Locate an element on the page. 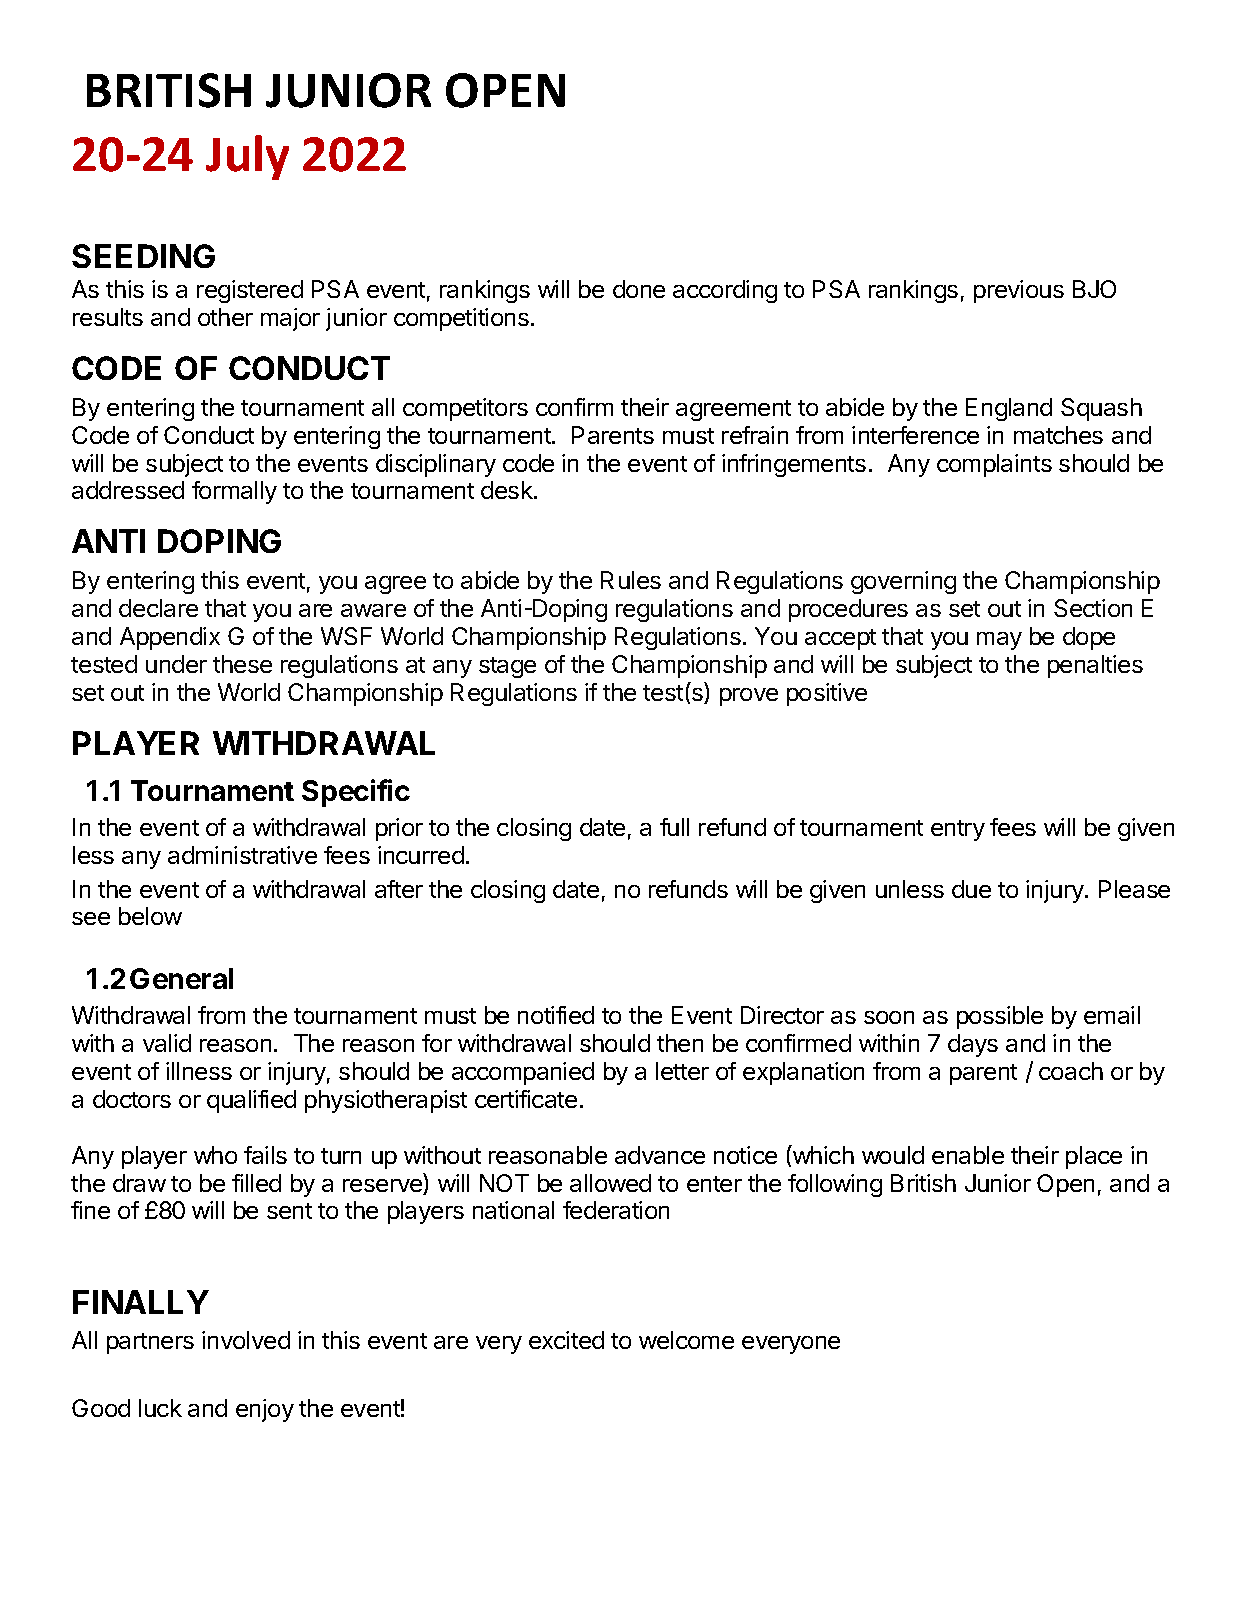 This image has height=1603, width=1239. may is located at coordinates (999, 641).
